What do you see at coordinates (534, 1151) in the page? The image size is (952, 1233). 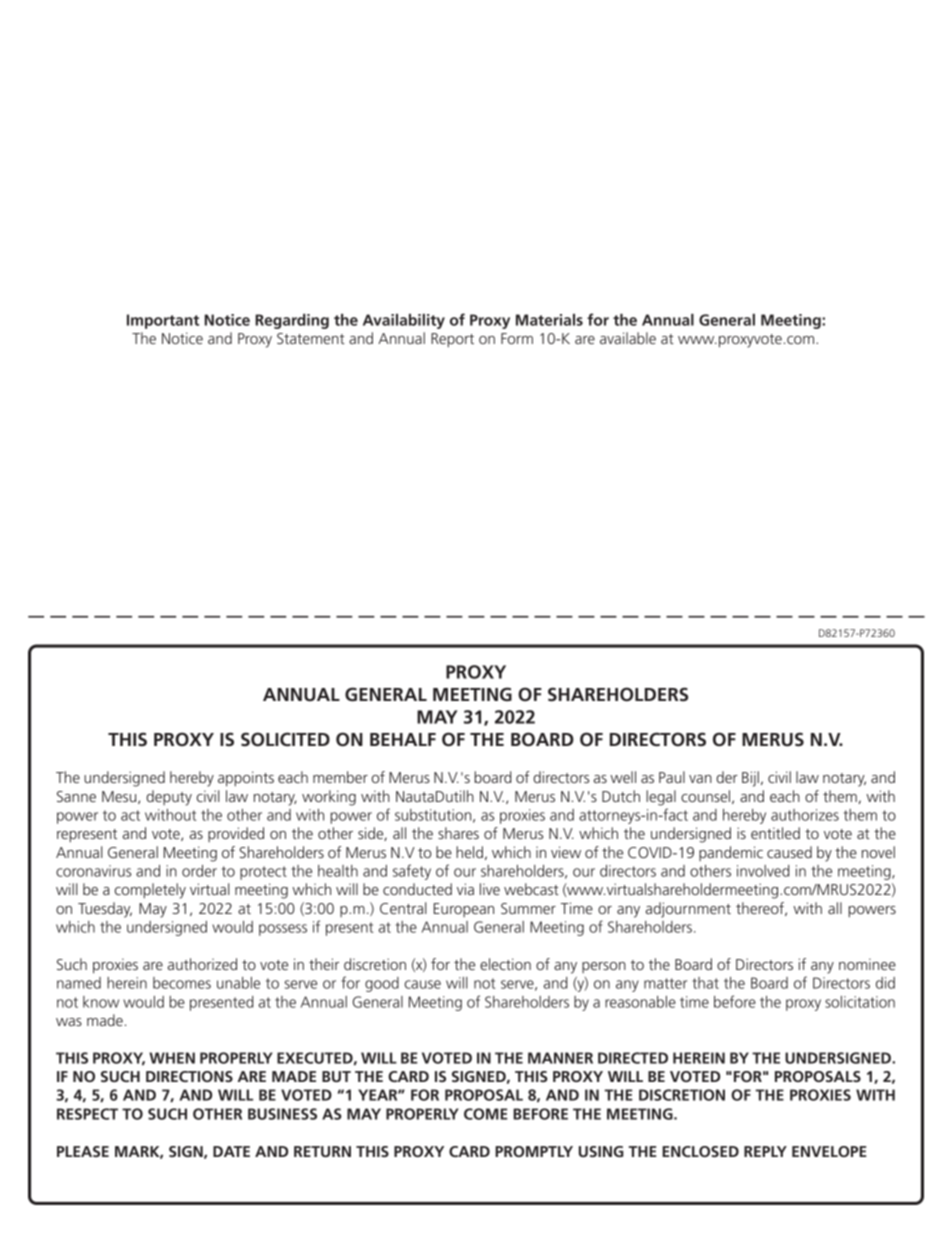 I see `PROMPTLY` at bounding box center [534, 1151].
